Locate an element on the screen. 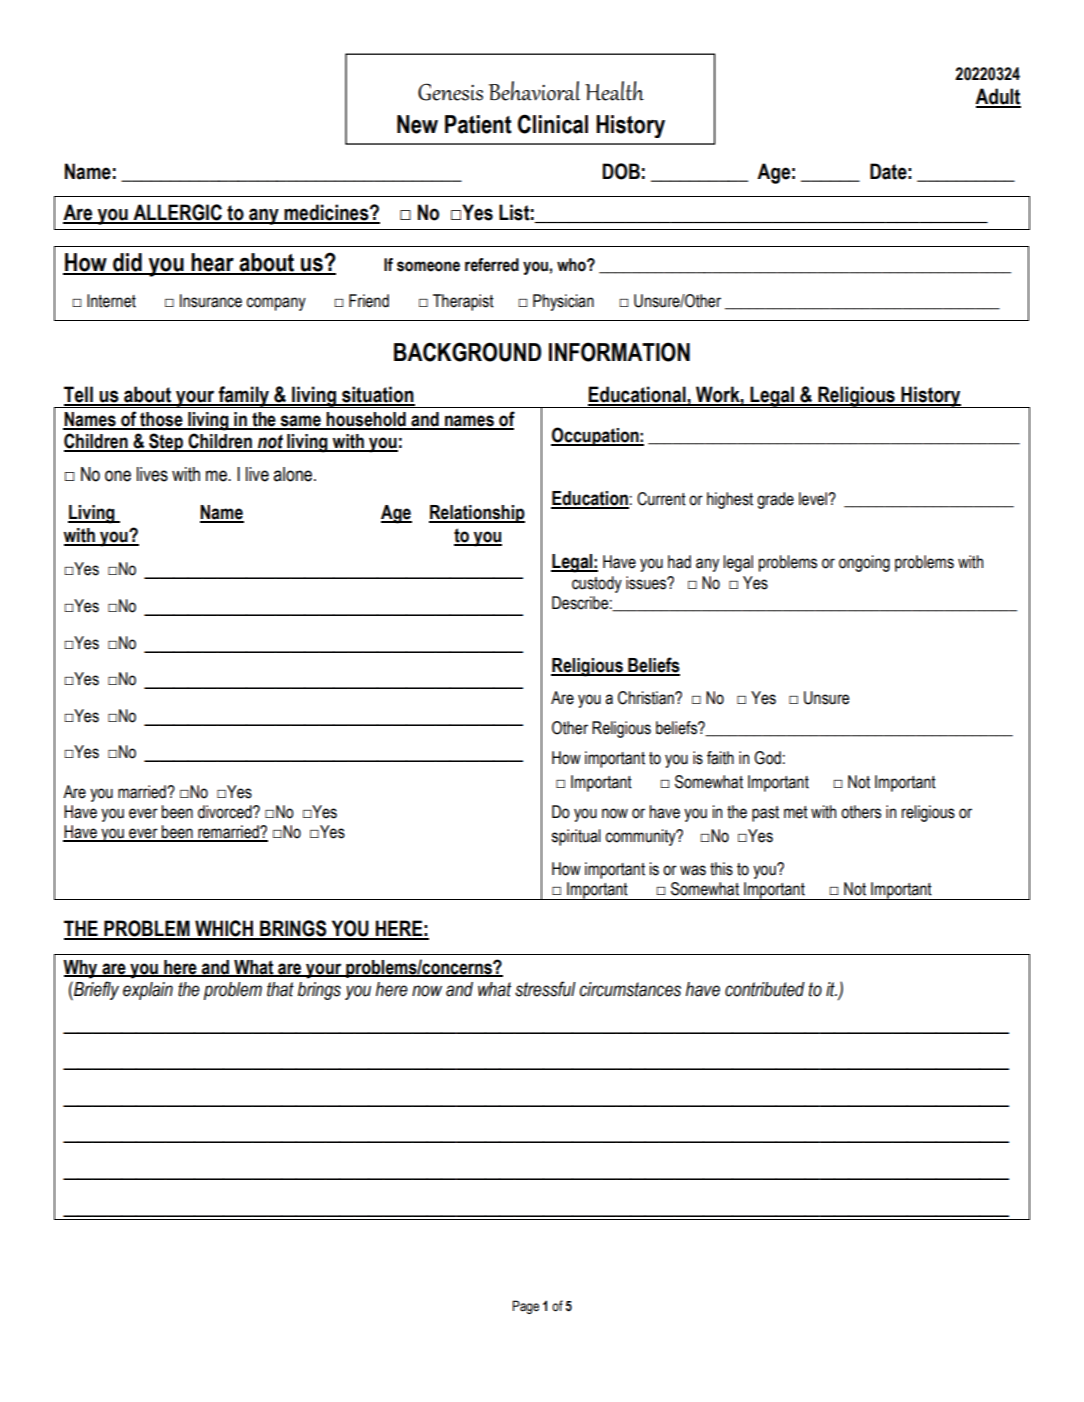  ALLERGIC is located at coordinates (177, 213).
